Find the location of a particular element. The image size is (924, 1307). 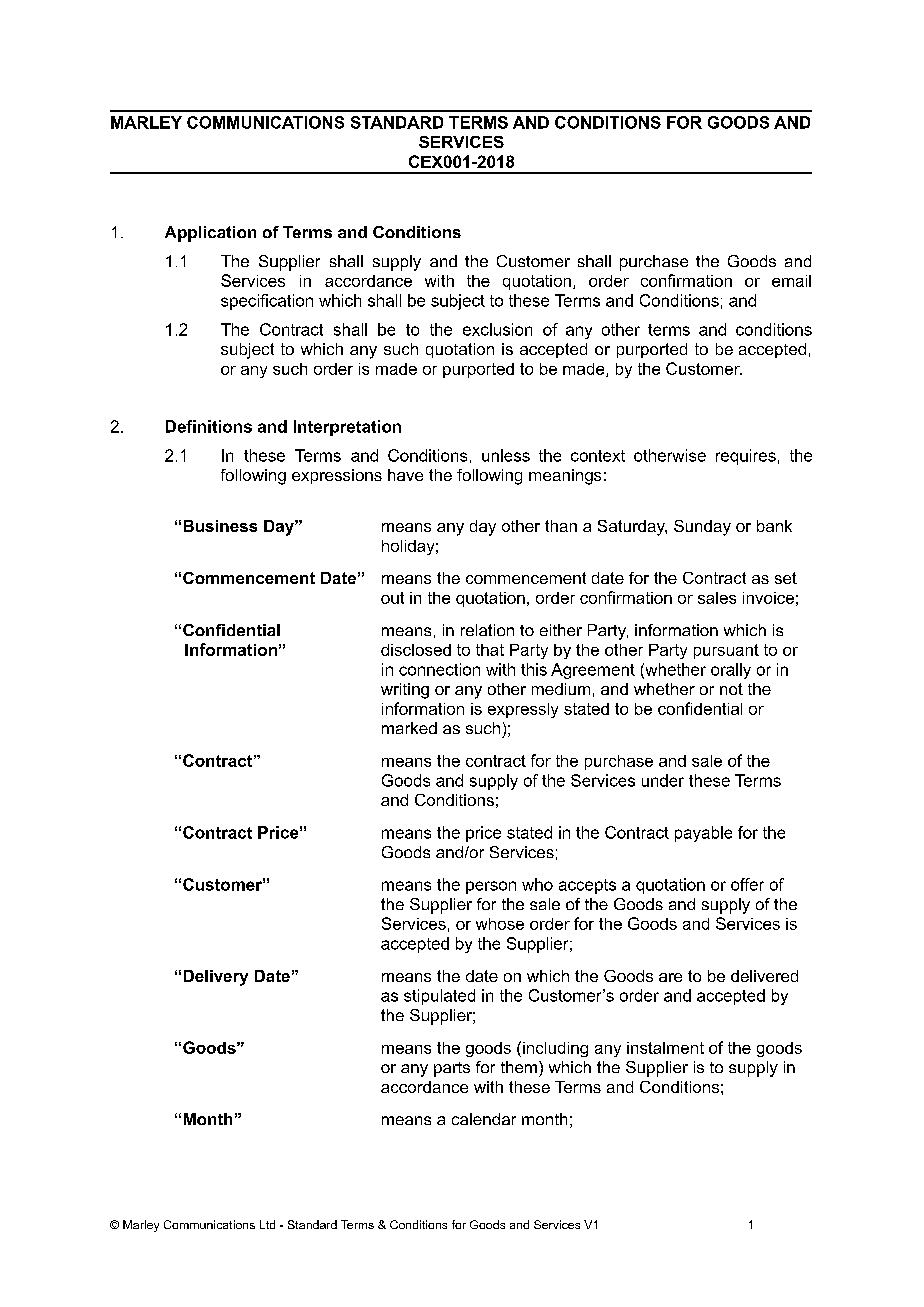

not is located at coordinates (731, 689).
